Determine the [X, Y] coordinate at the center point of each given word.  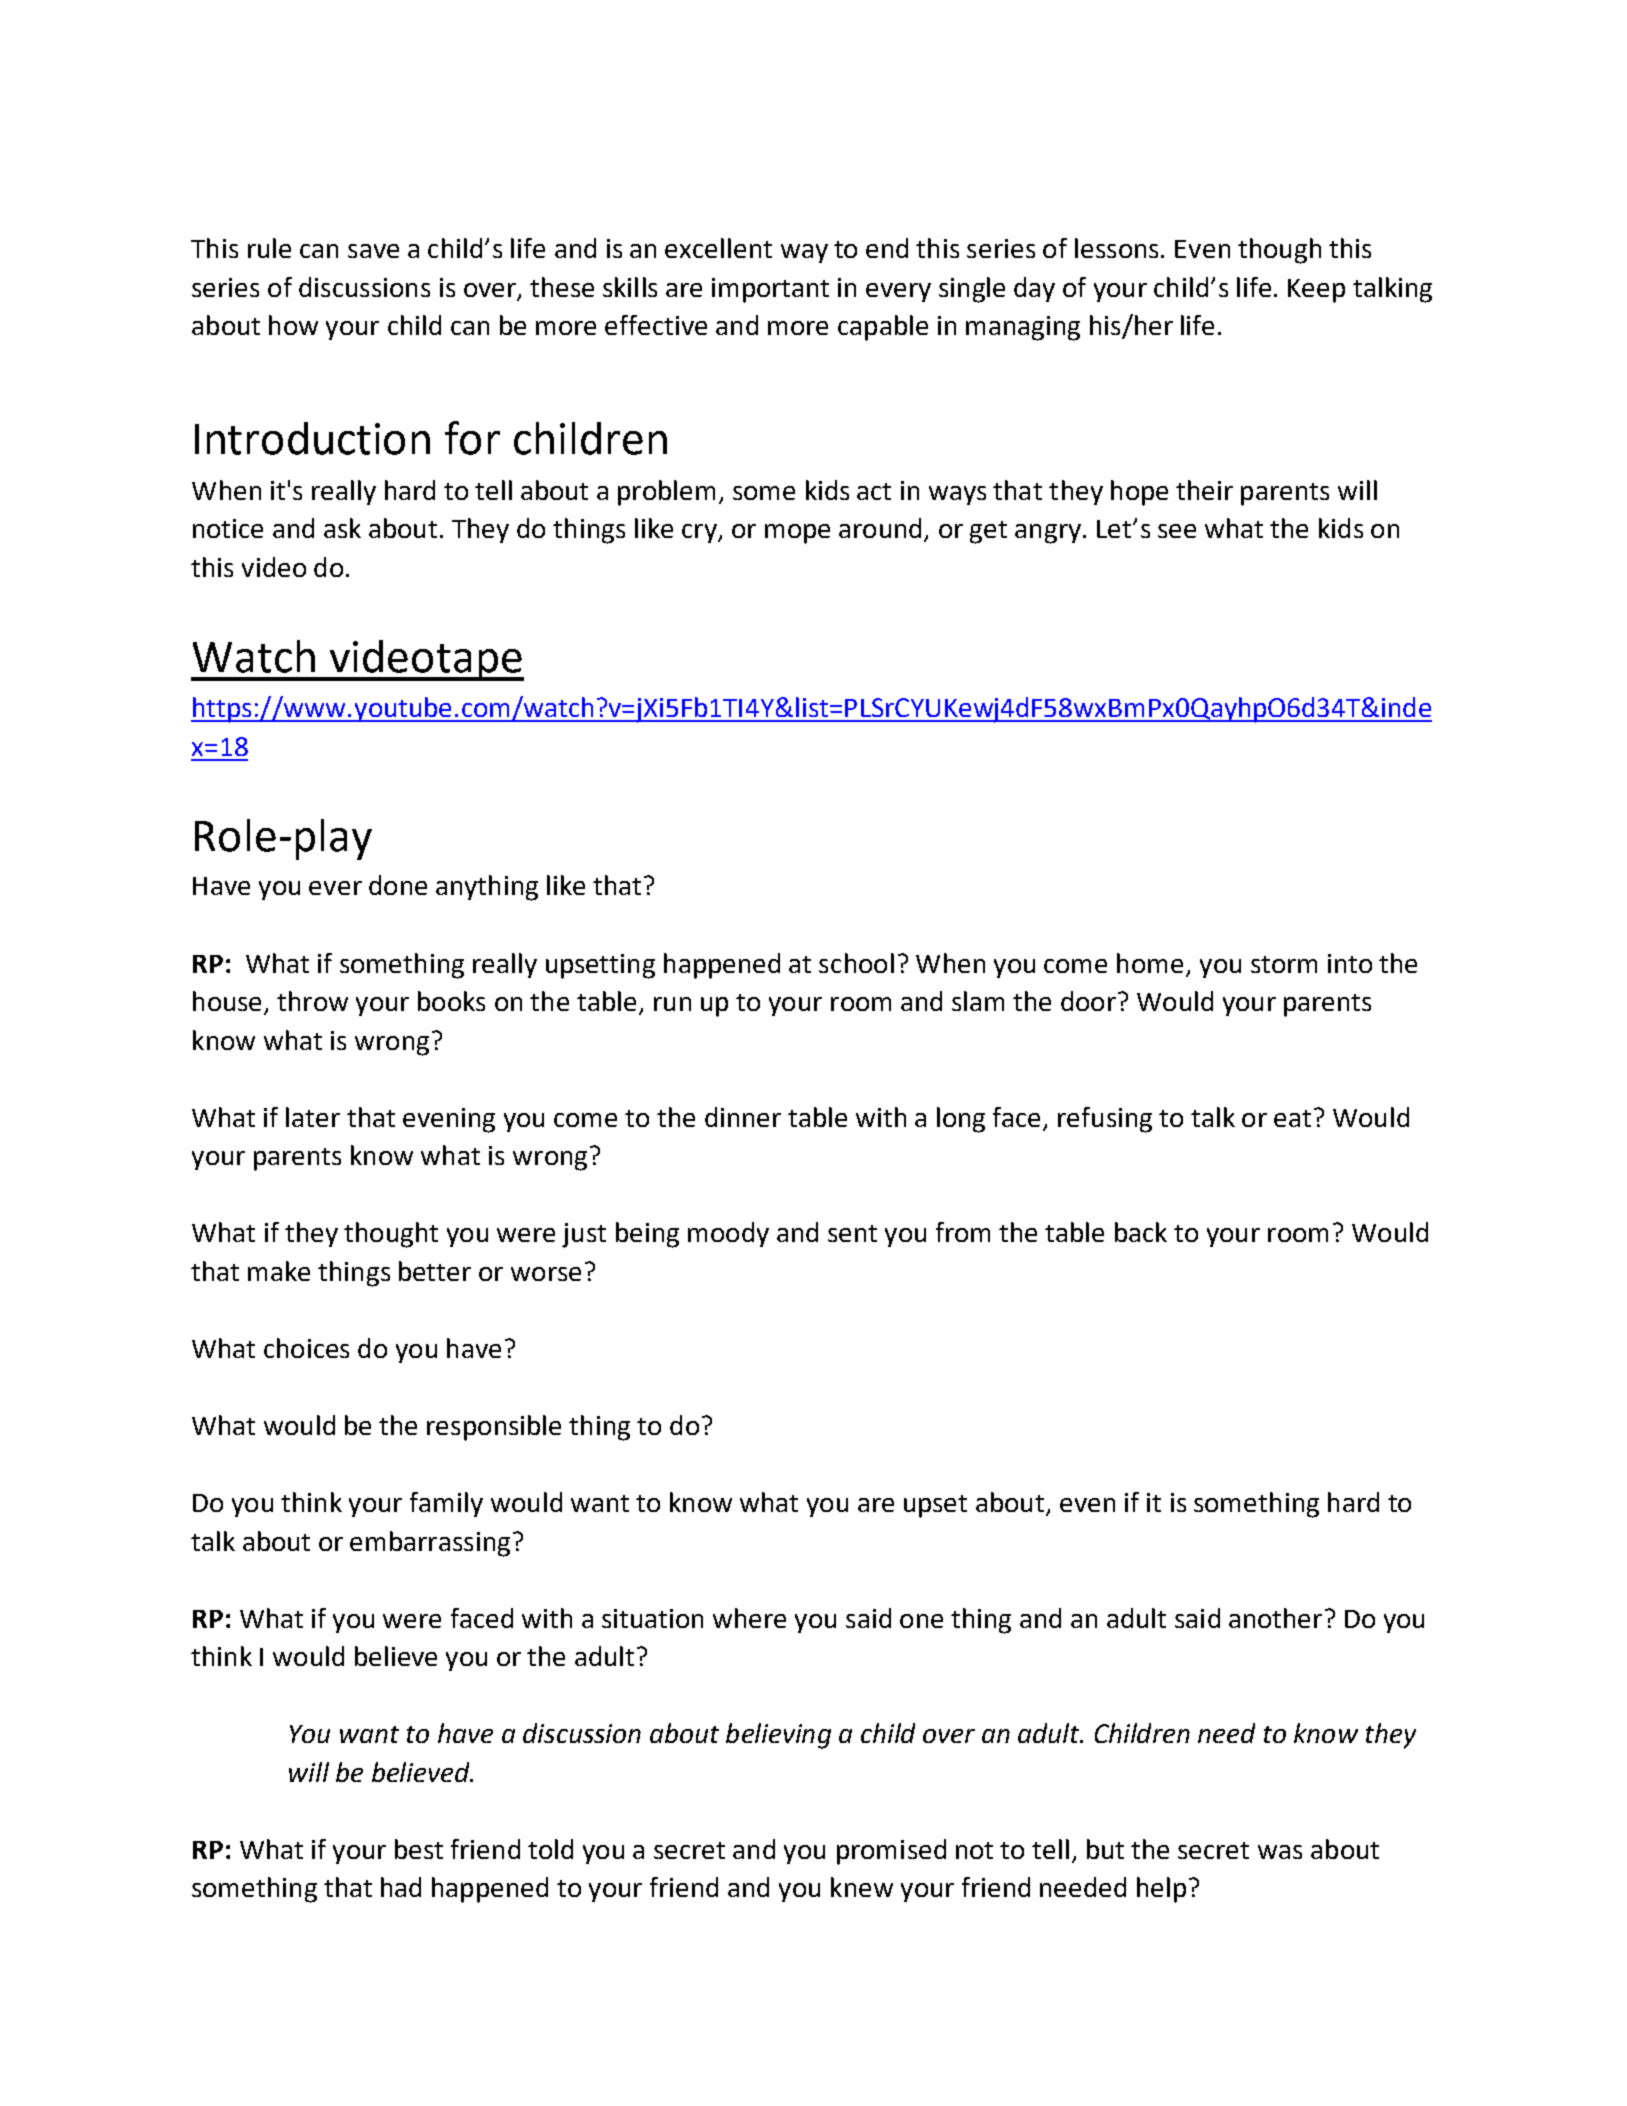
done [398, 885]
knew [862, 1887]
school [856, 963]
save [373, 251]
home [1150, 963]
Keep [1316, 291]
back [1141, 1232]
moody [728, 1234]
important [770, 290]
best [419, 1849]
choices [306, 1348]
